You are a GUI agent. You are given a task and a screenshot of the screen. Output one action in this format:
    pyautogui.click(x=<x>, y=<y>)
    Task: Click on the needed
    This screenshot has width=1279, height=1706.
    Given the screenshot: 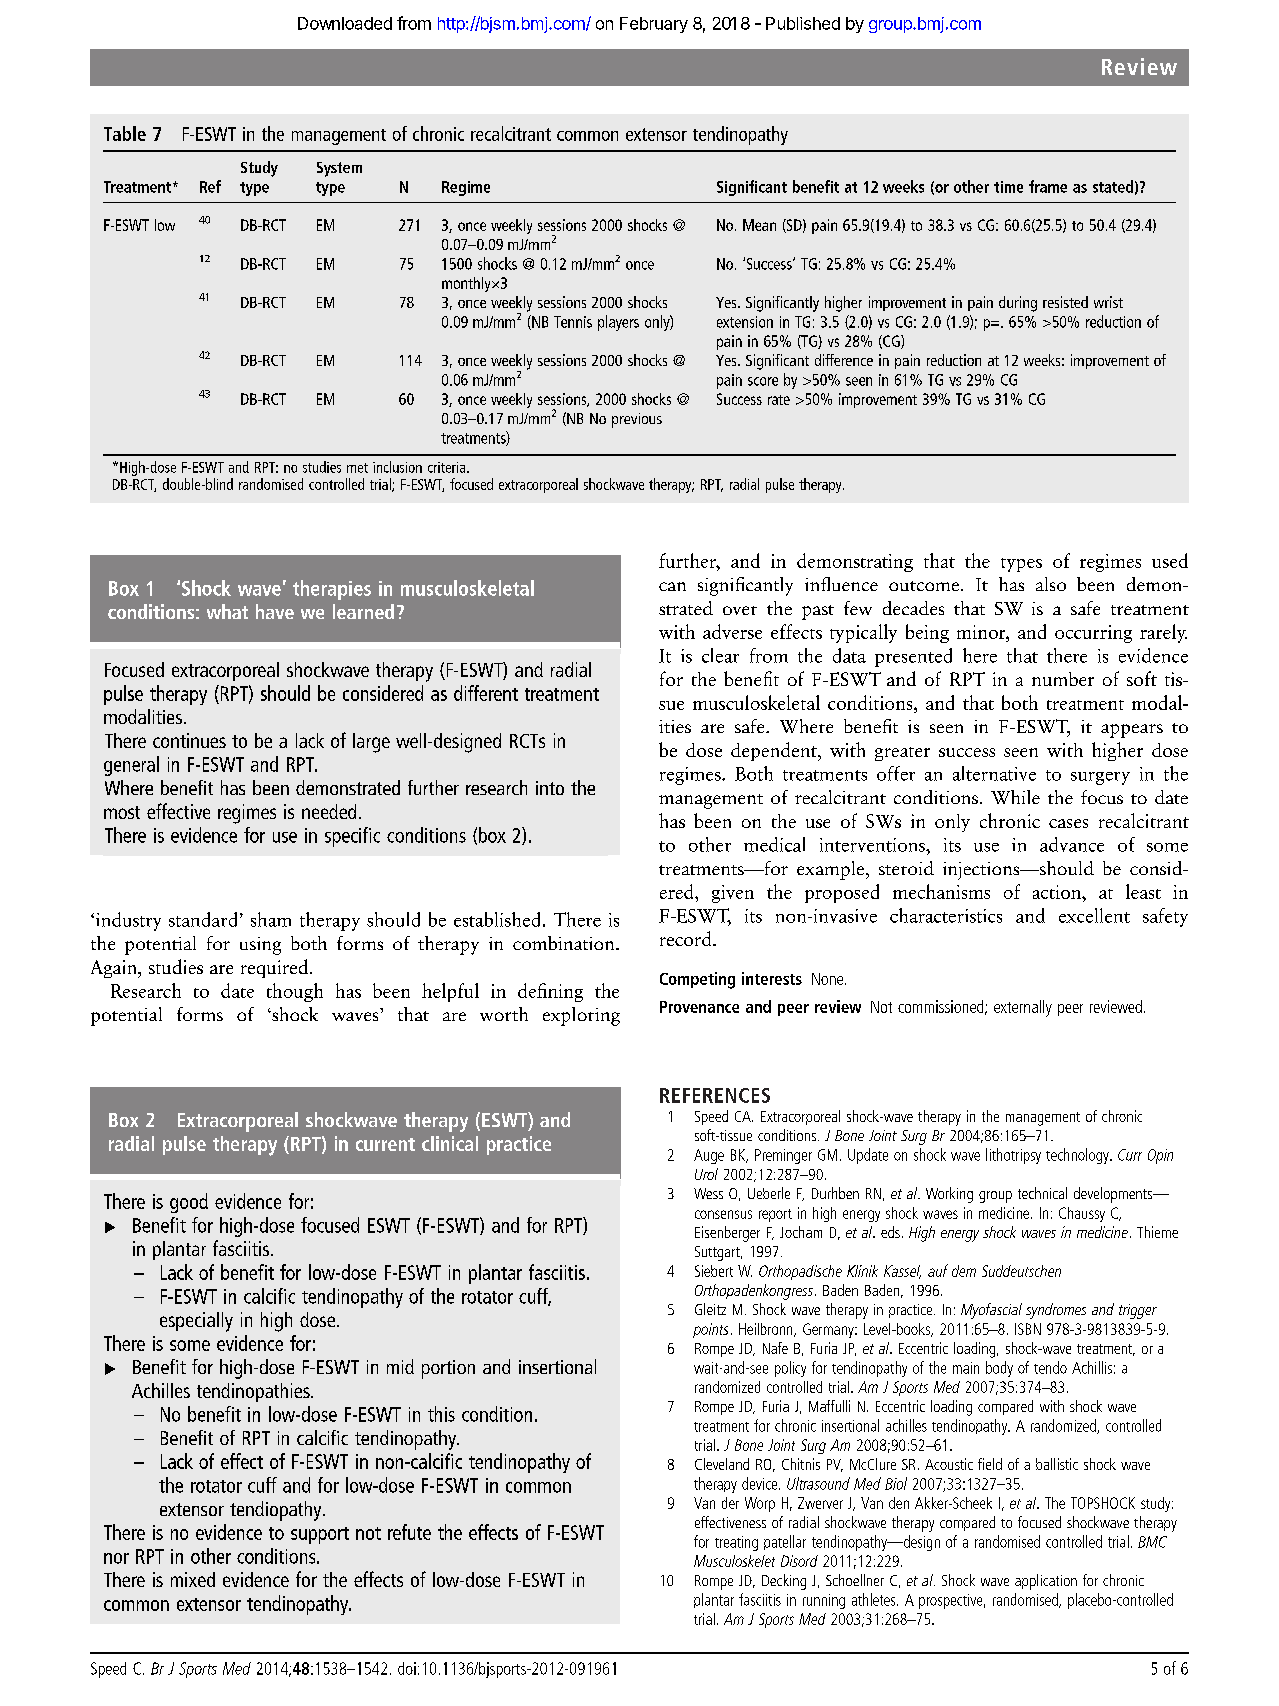 What is the action you would take?
    pyautogui.click(x=329, y=811)
